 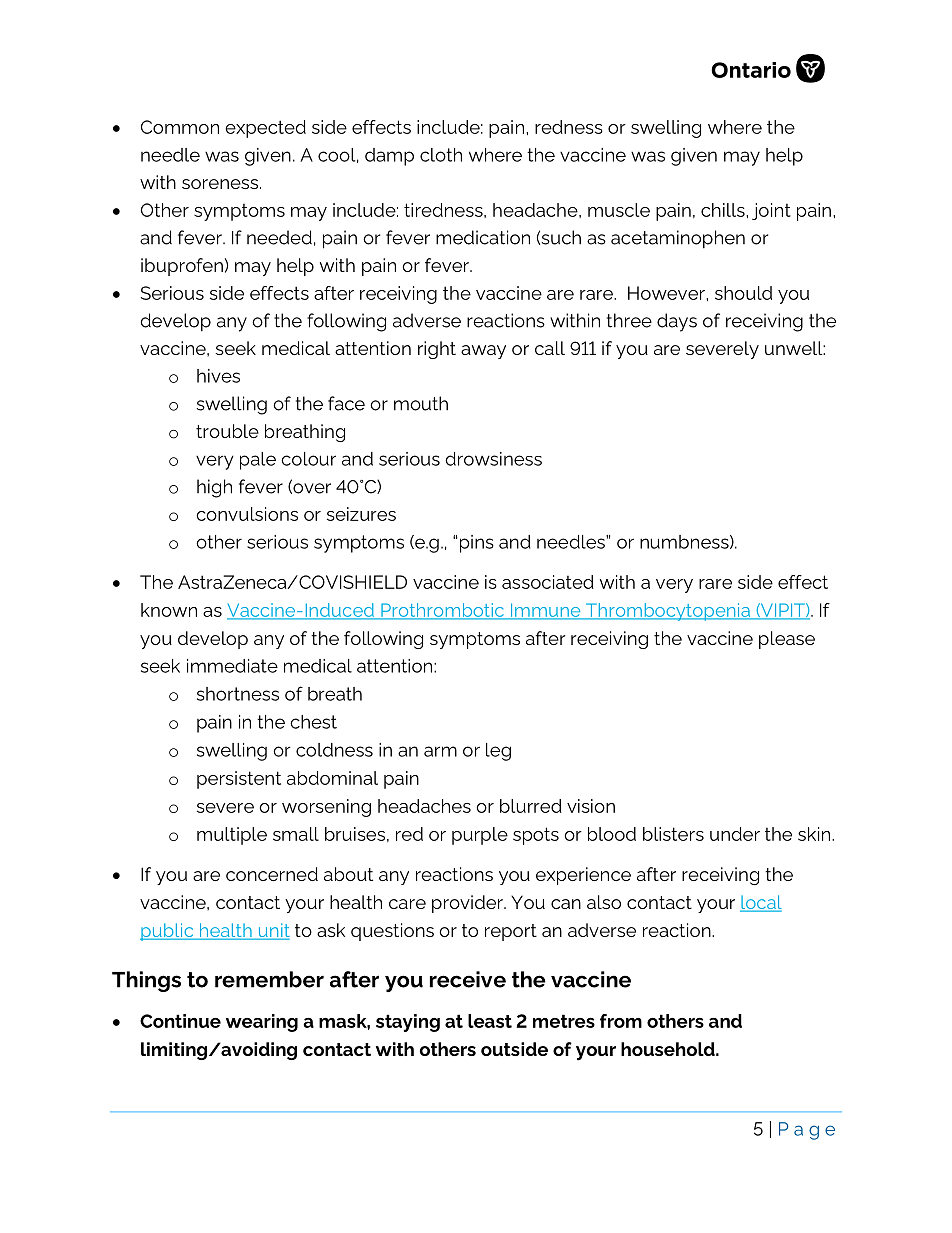 What do you see at coordinates (239, 780) in the screenshot?
I see `persistent` at bounding box center [239, 780].
